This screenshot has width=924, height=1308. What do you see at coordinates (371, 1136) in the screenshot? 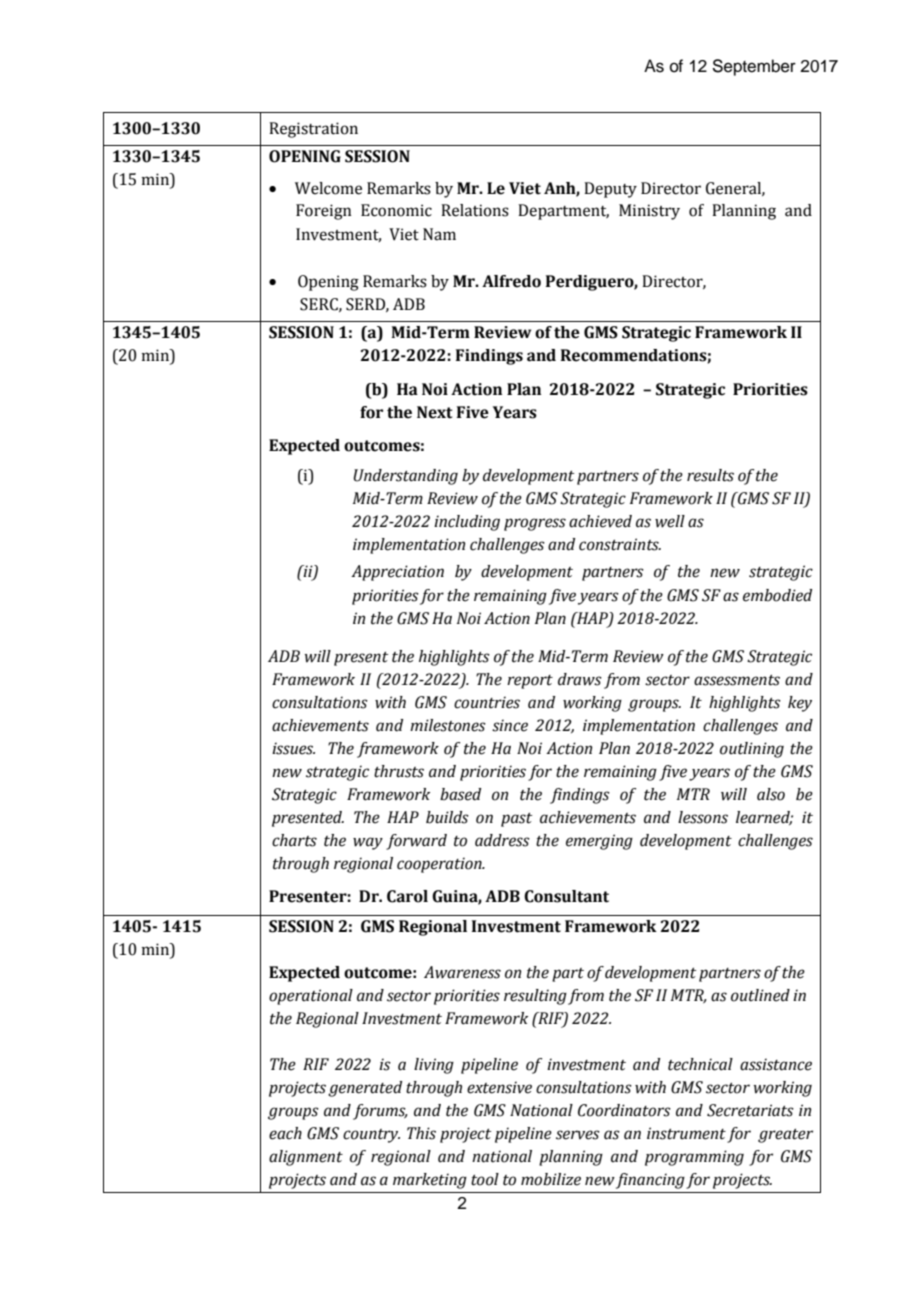
I see `country` at bounding box center [371, 1136].
